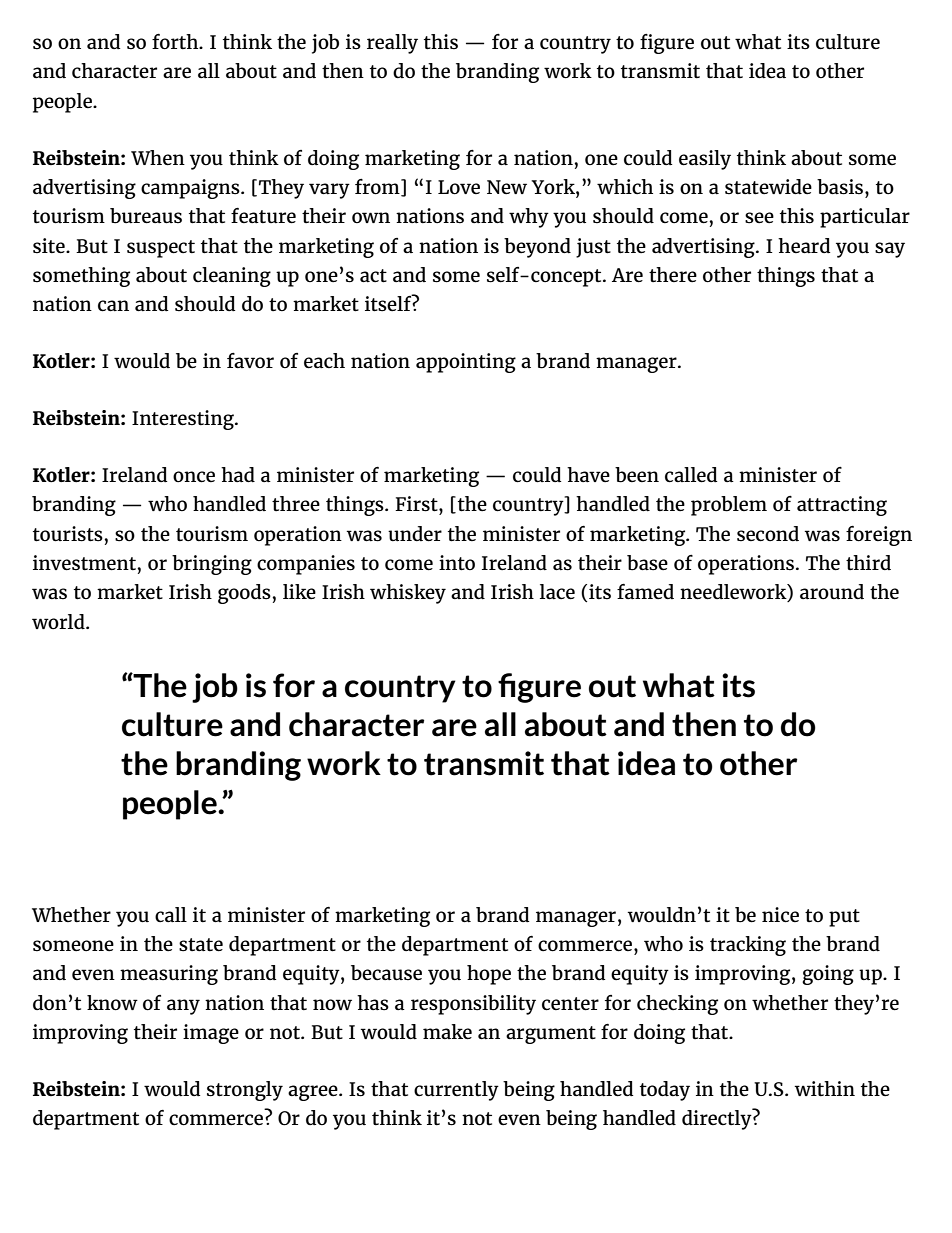 Image resolution: width=952 pixels, height=1233 pixels. I want to click on measuring, so click(169, 975).
